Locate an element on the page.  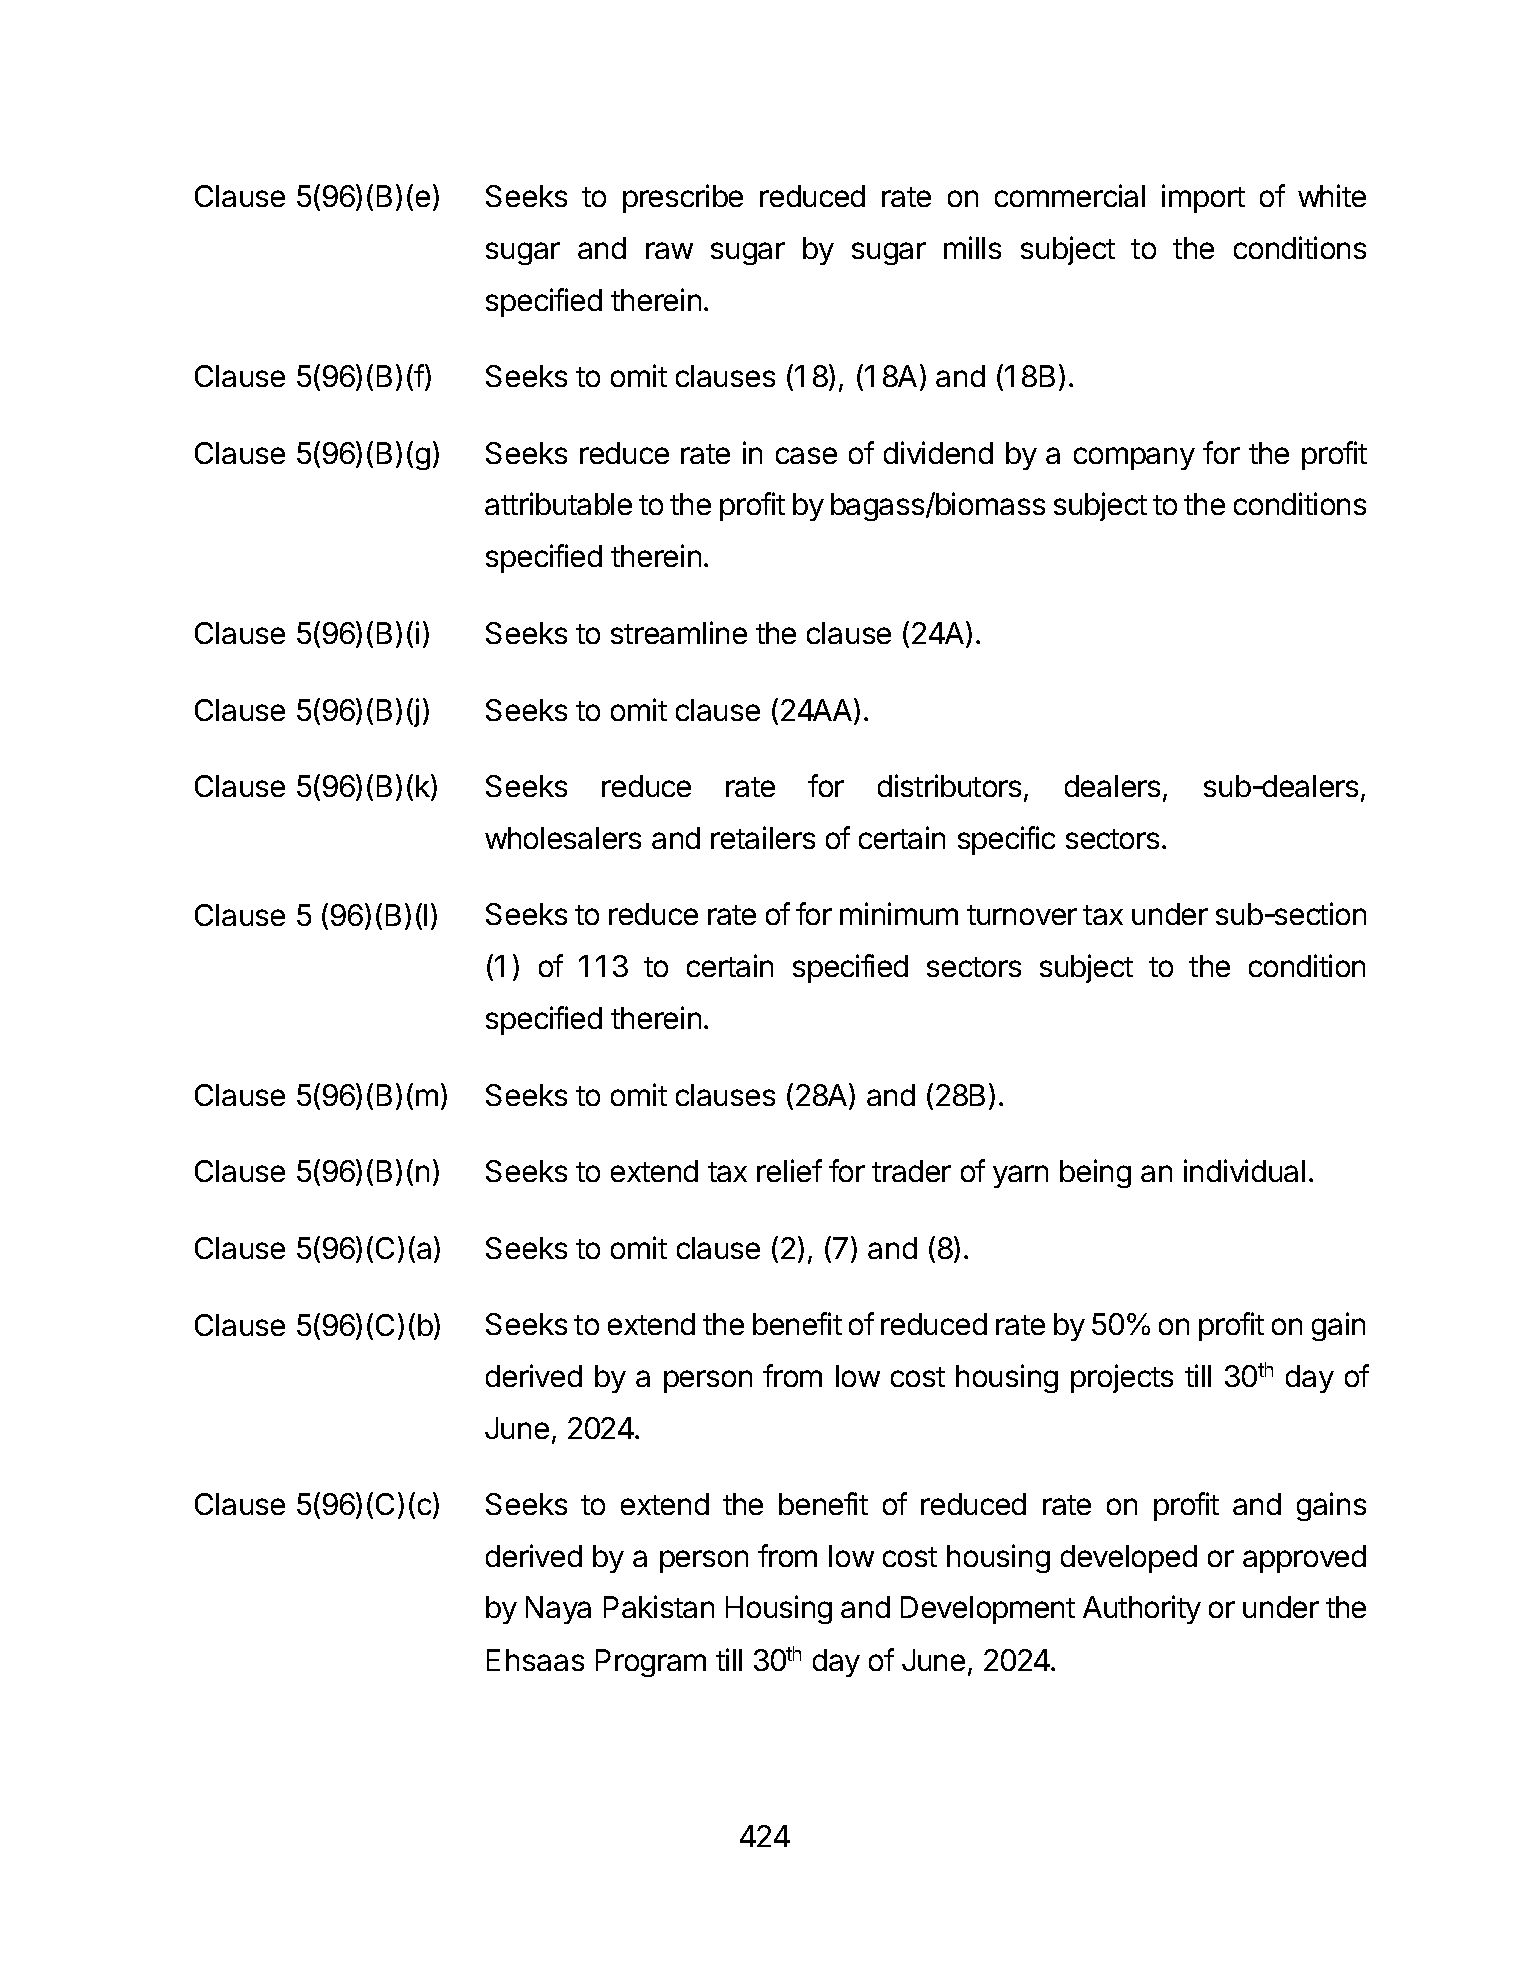
mills is located at coordinates (972, 247).
